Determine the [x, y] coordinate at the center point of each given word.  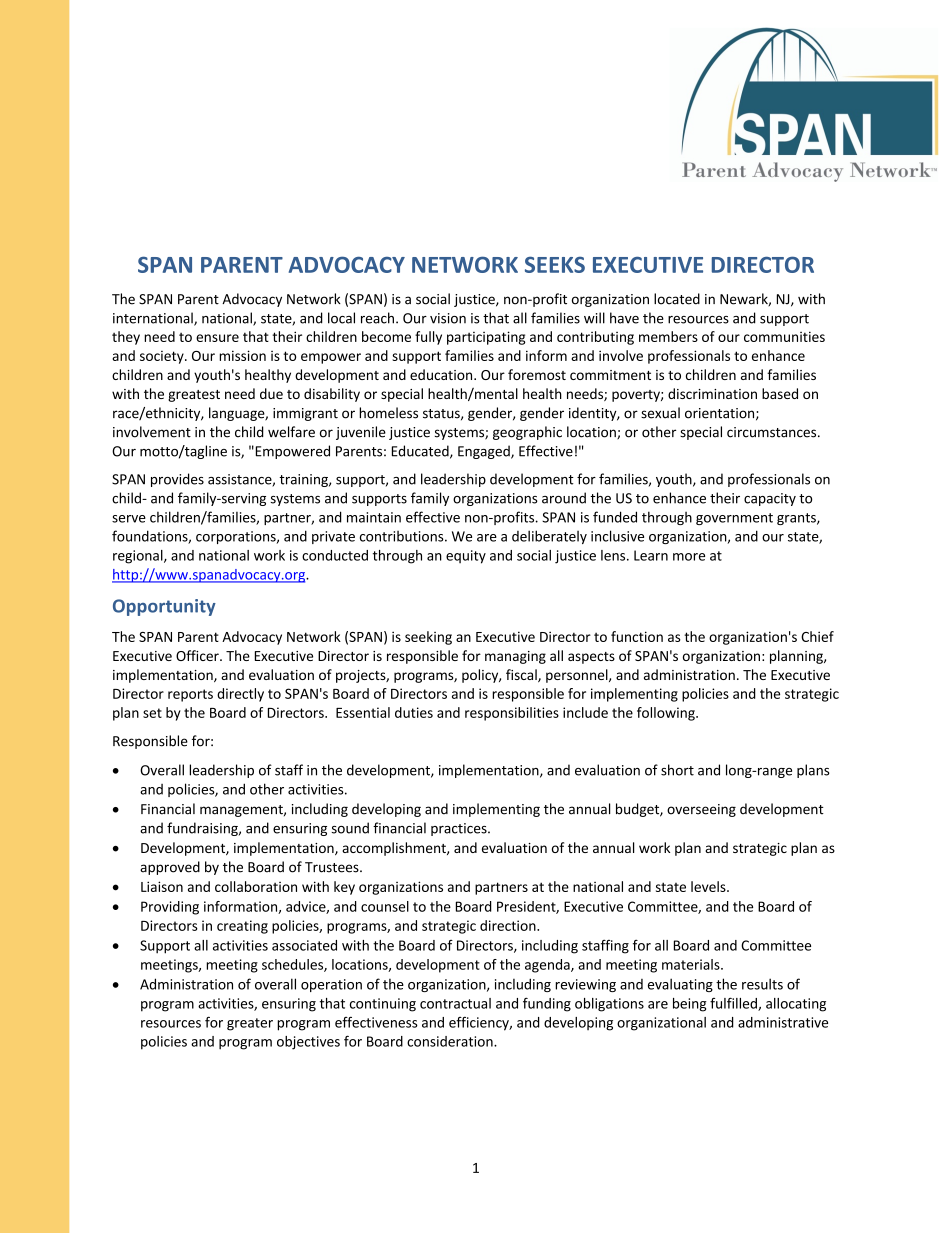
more [689, 557]
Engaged [485, 452]
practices [460, 829]
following [667, 714]
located [677, 299]
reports [190, 695]
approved [170, 868]
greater [250, 1024]
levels [709, 886]
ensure [217, 338]
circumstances [773, 432]
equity [466, 557]
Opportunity [164, 607]
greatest [194, 396]
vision [448, 318]
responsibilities [512, 714]
